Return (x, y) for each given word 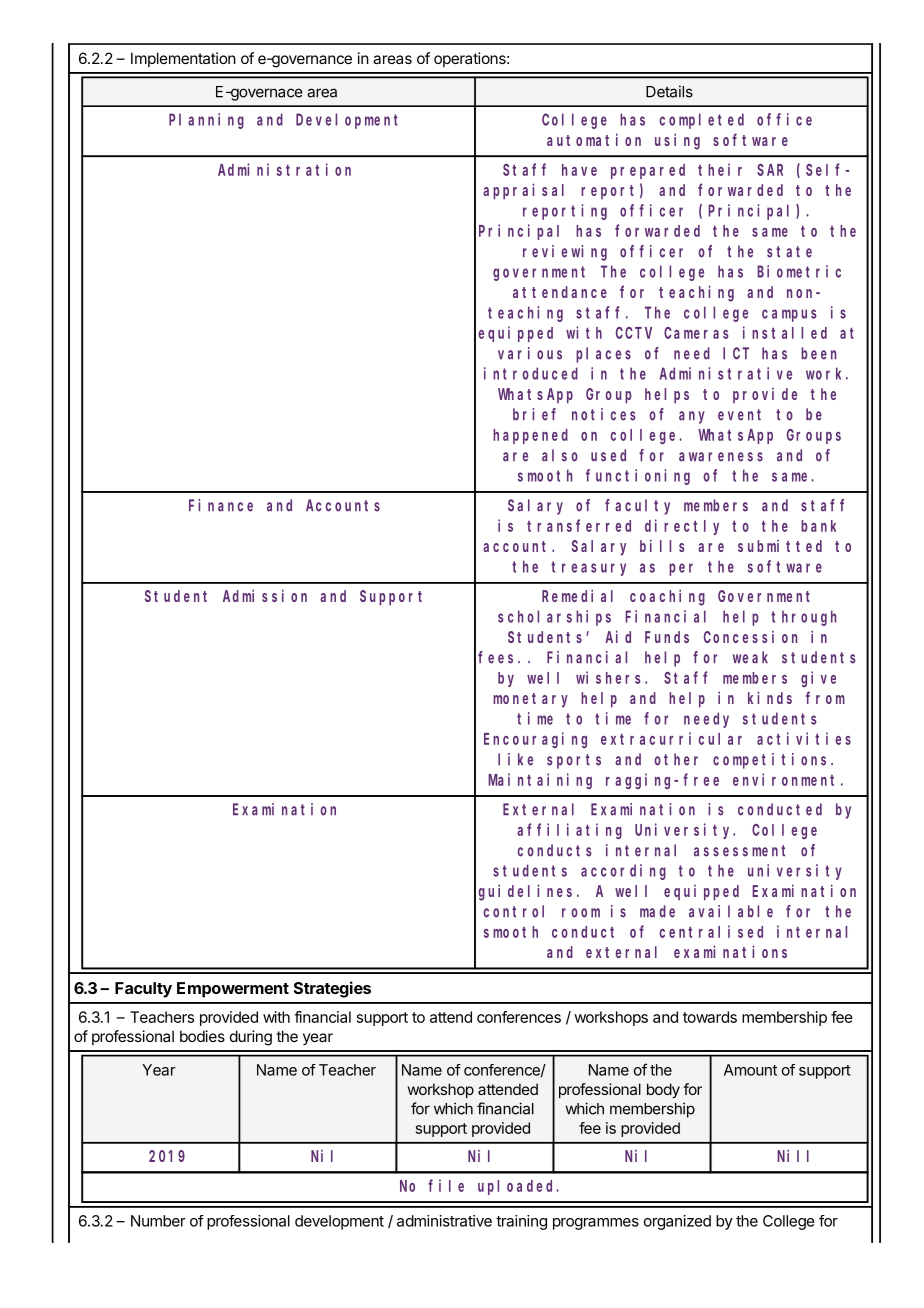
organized (677, 1222)
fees (498, 657)
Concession (750, 637)
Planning (206, 121)
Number (158, 1221)
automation (594, 139)
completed (701, 121)
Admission (265, 595)
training (521, 1222)
